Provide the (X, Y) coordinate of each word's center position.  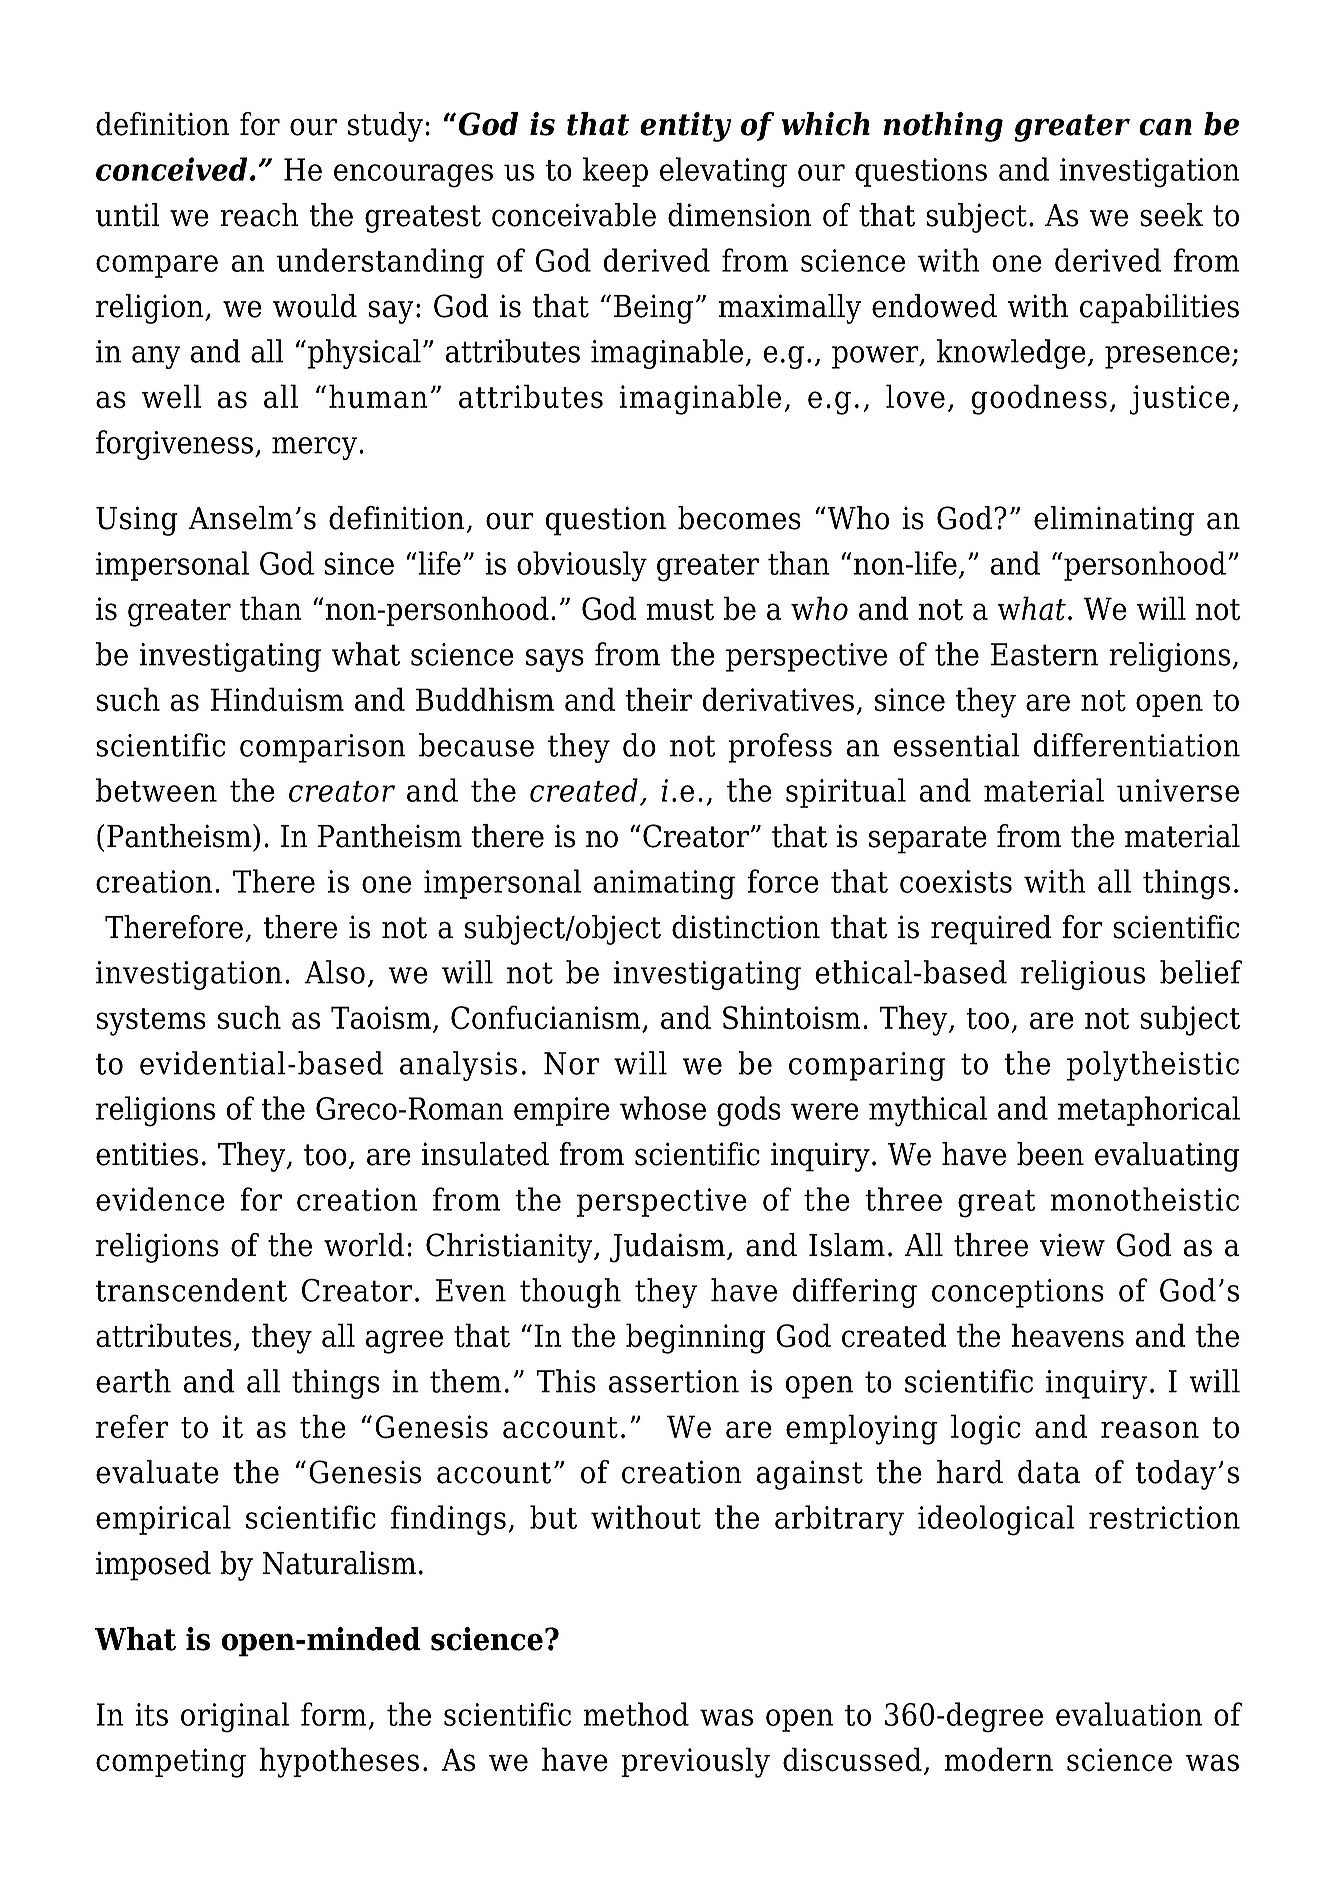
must (680, 610)
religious (1083, 975)
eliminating (1114, 521)
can (1165, 127)
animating (664, 885)
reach (259, 215)
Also (334, 972)
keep (615, 172)
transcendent (191, 1290)
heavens (1068, 1335)
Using (137, 521)
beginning (696, 1338)
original (235, 1717)
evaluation (1129, 1714)
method (636, 1714)
